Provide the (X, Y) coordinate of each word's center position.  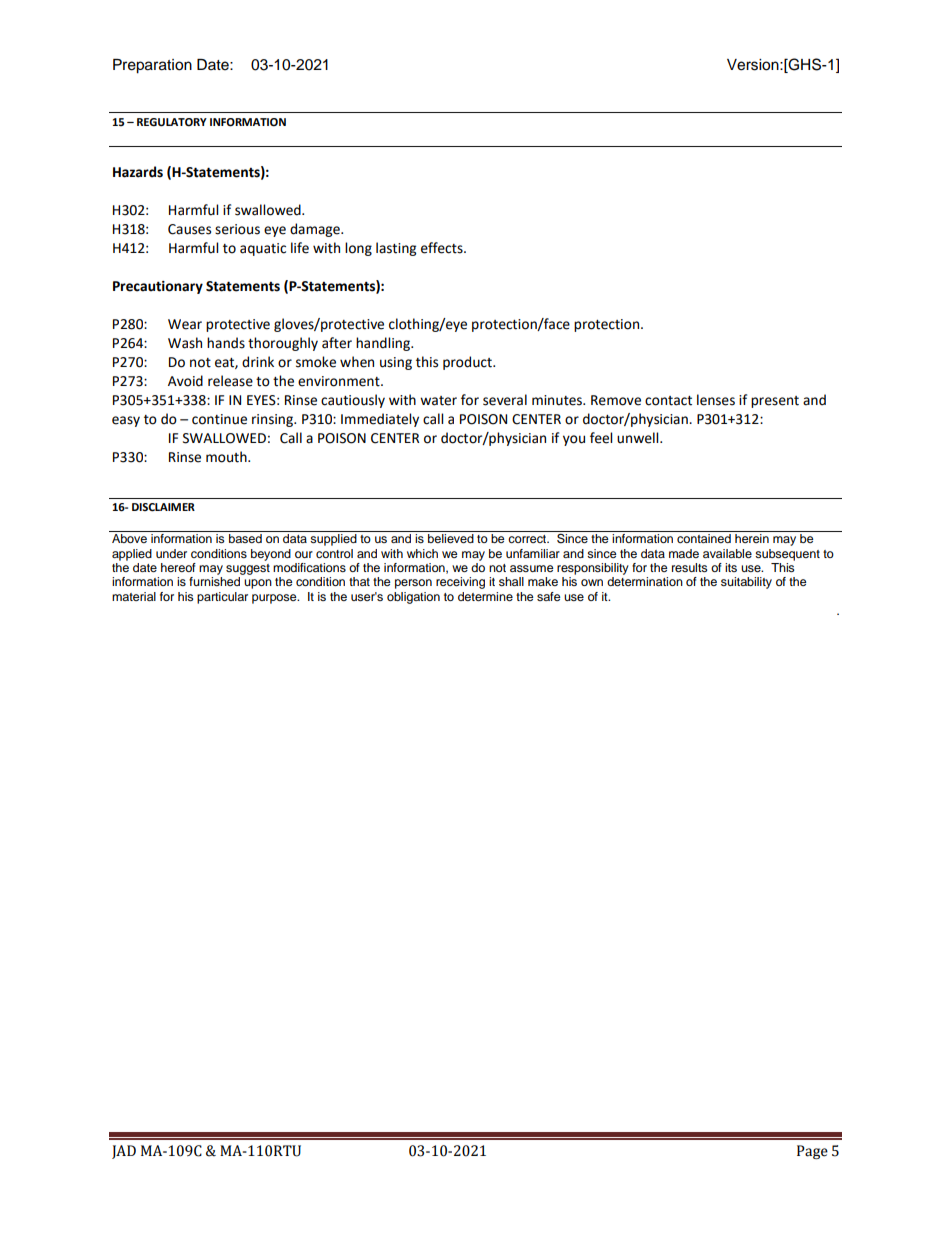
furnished (214, 581)
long (358, 249)
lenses (716, 400)
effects (443, 248)
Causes (189, 229)
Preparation (152, 66)
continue (219, 419)
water (438, 401)
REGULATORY (172, 122)
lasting (396, 249)
